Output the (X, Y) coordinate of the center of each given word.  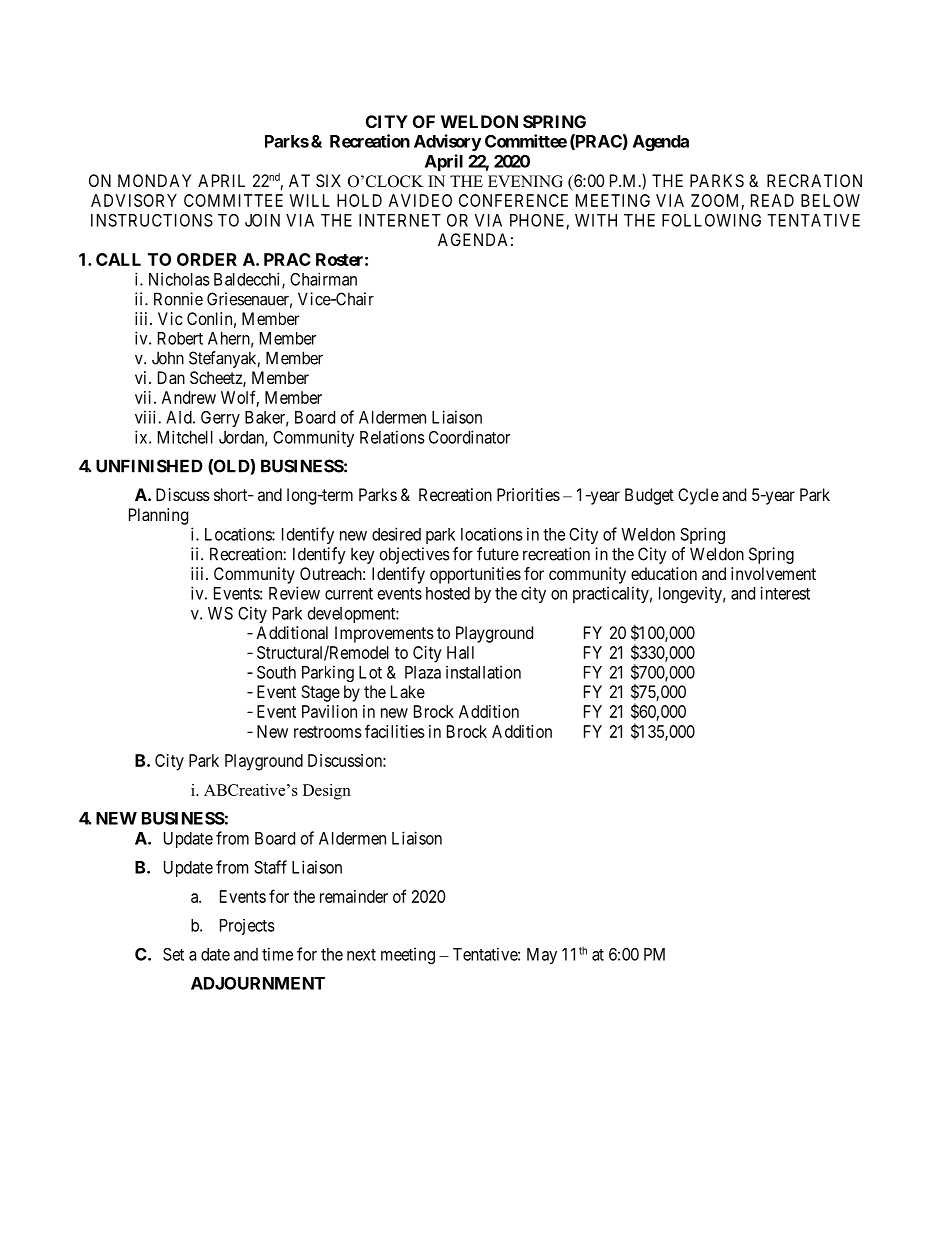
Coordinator (469, 437)
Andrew (189, 397)
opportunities (475, 575)
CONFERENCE (513, 200)
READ (772, 200)
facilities (395, 731)
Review (294, 593)
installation (483, 672)
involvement (773, 573)
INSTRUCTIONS (152, 220)
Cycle (698, 496)
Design (327, 792)
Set (173, 954)
